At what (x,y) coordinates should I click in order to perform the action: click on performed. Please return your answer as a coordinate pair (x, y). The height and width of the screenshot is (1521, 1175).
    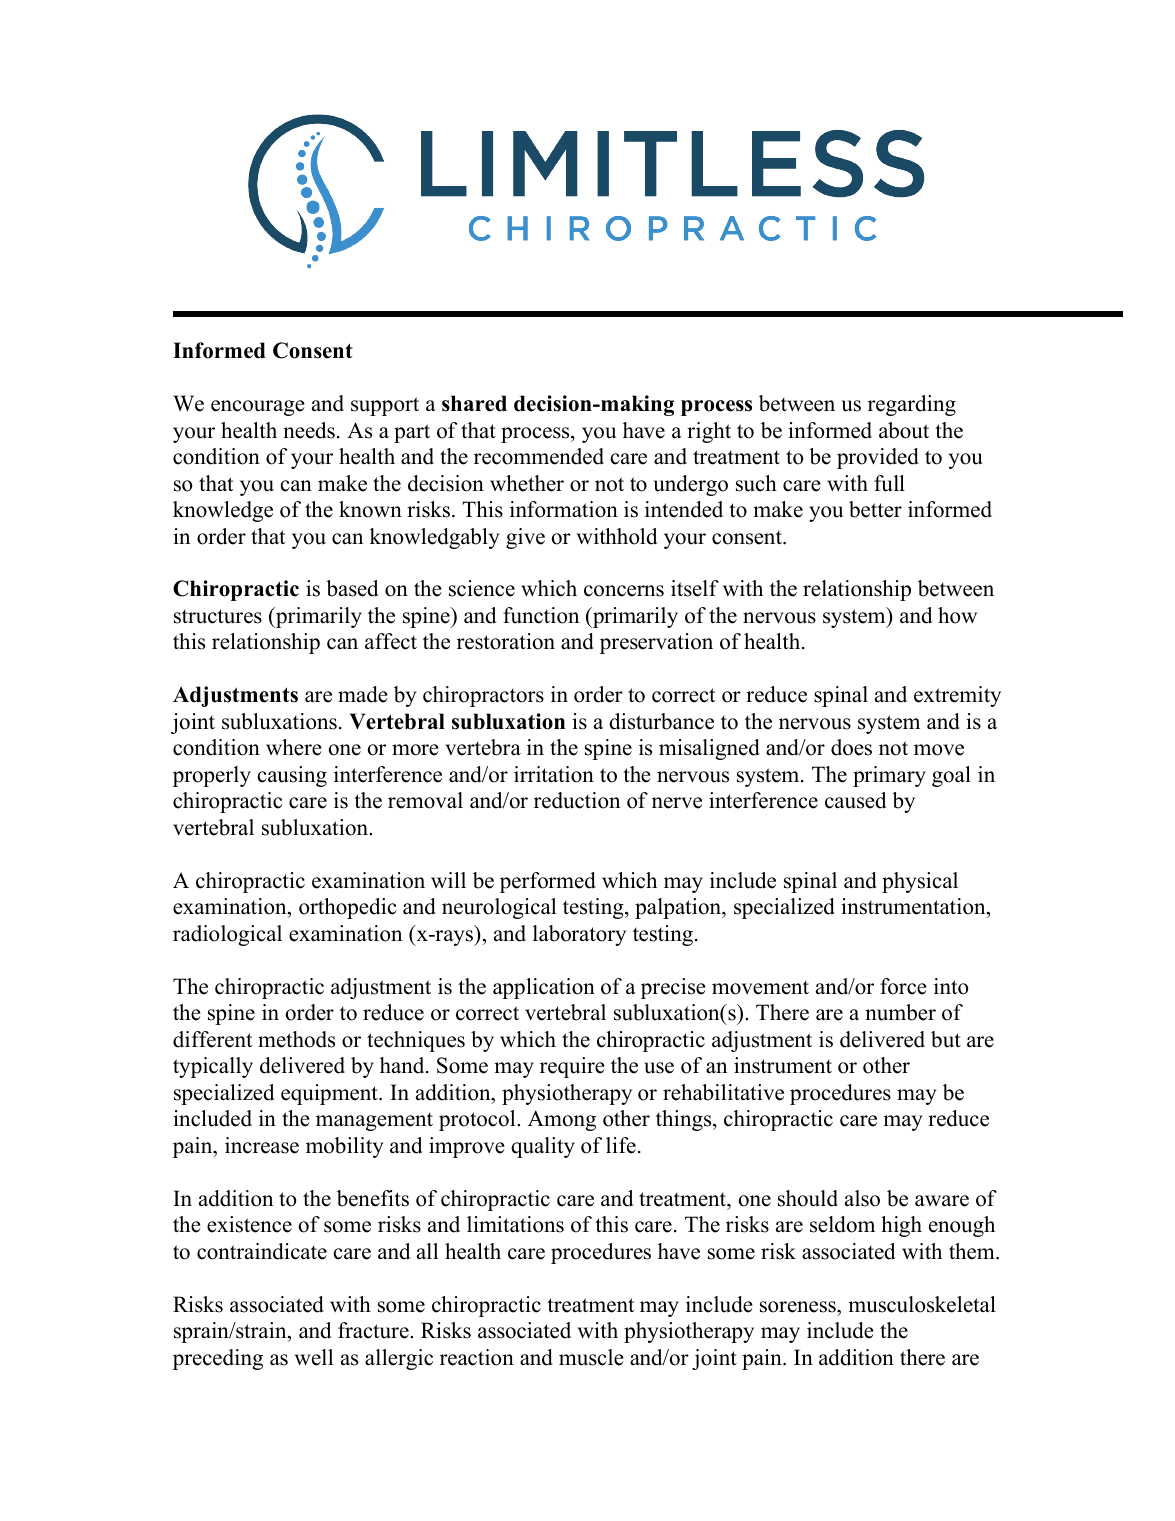
    Looking at the image, I should click on (548, 882).
